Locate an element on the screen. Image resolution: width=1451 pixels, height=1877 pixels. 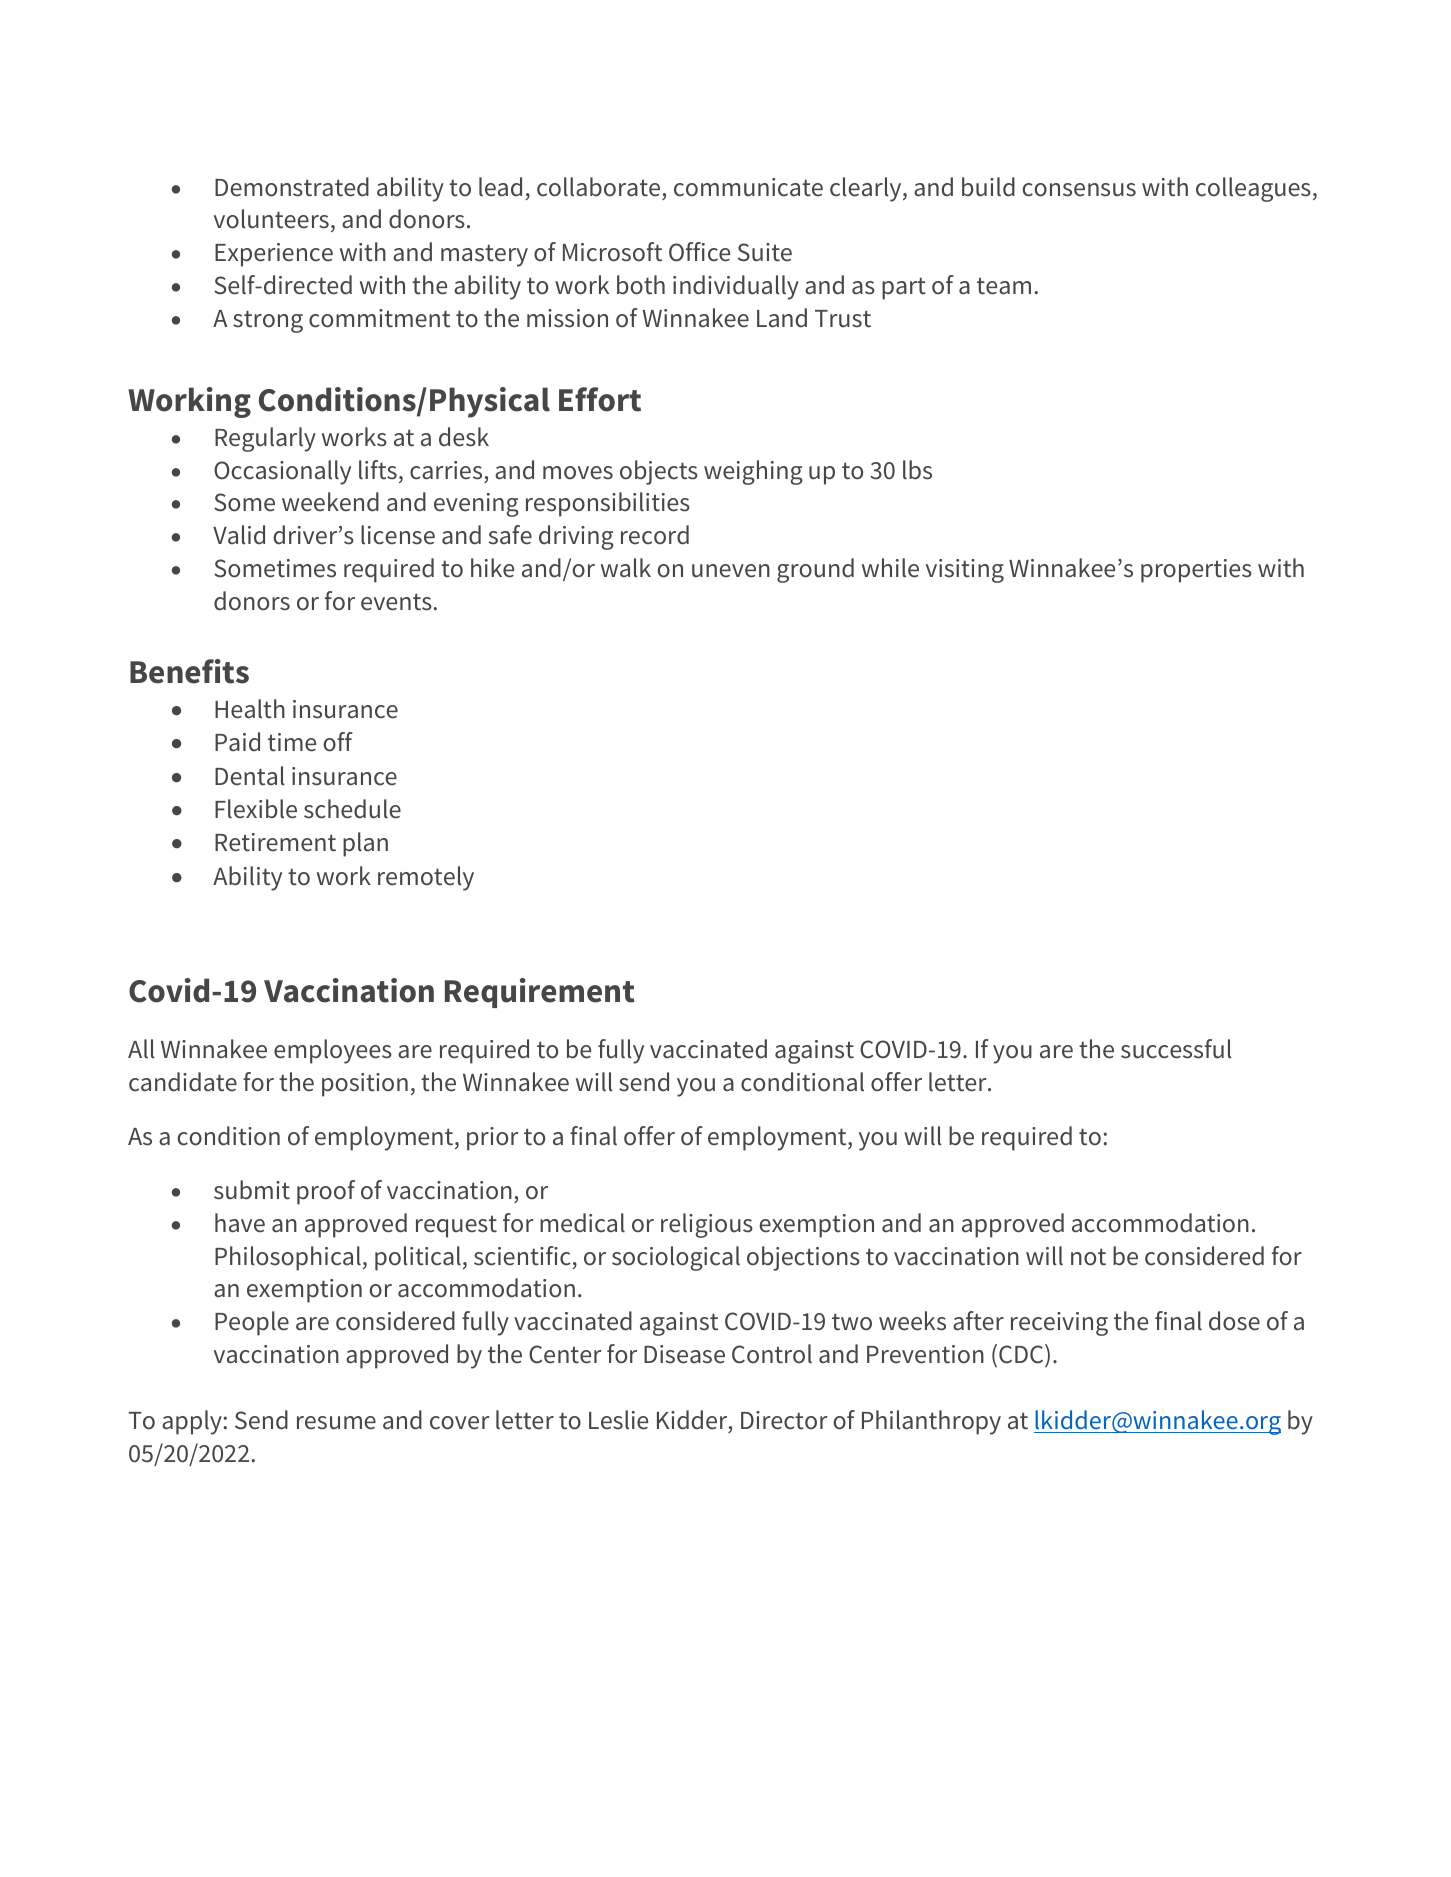
schedule is located at coordinates (352, 809).
